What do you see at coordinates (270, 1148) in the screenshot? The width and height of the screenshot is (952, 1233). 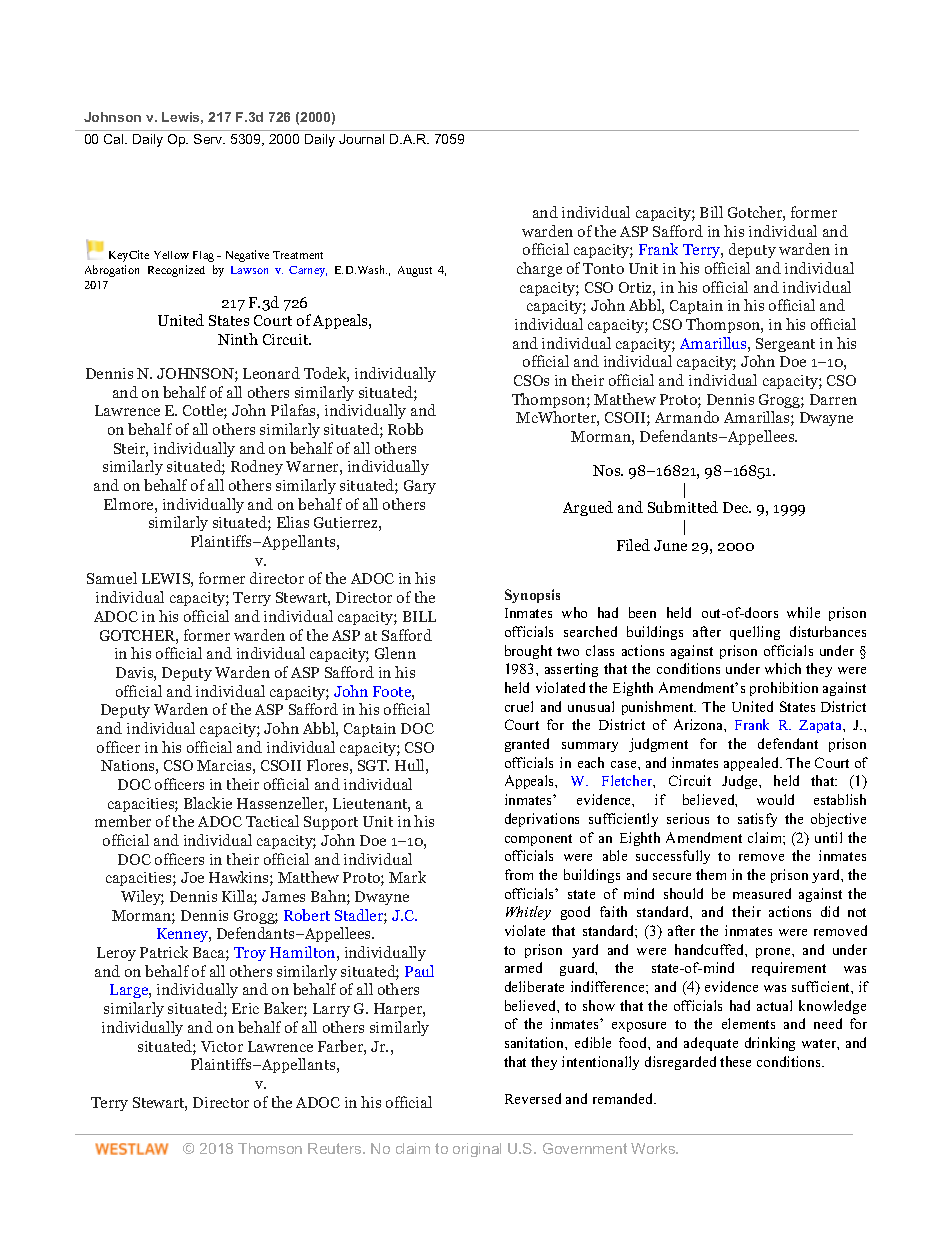 I see `Thomson` at bounding box center [270, 1148].
